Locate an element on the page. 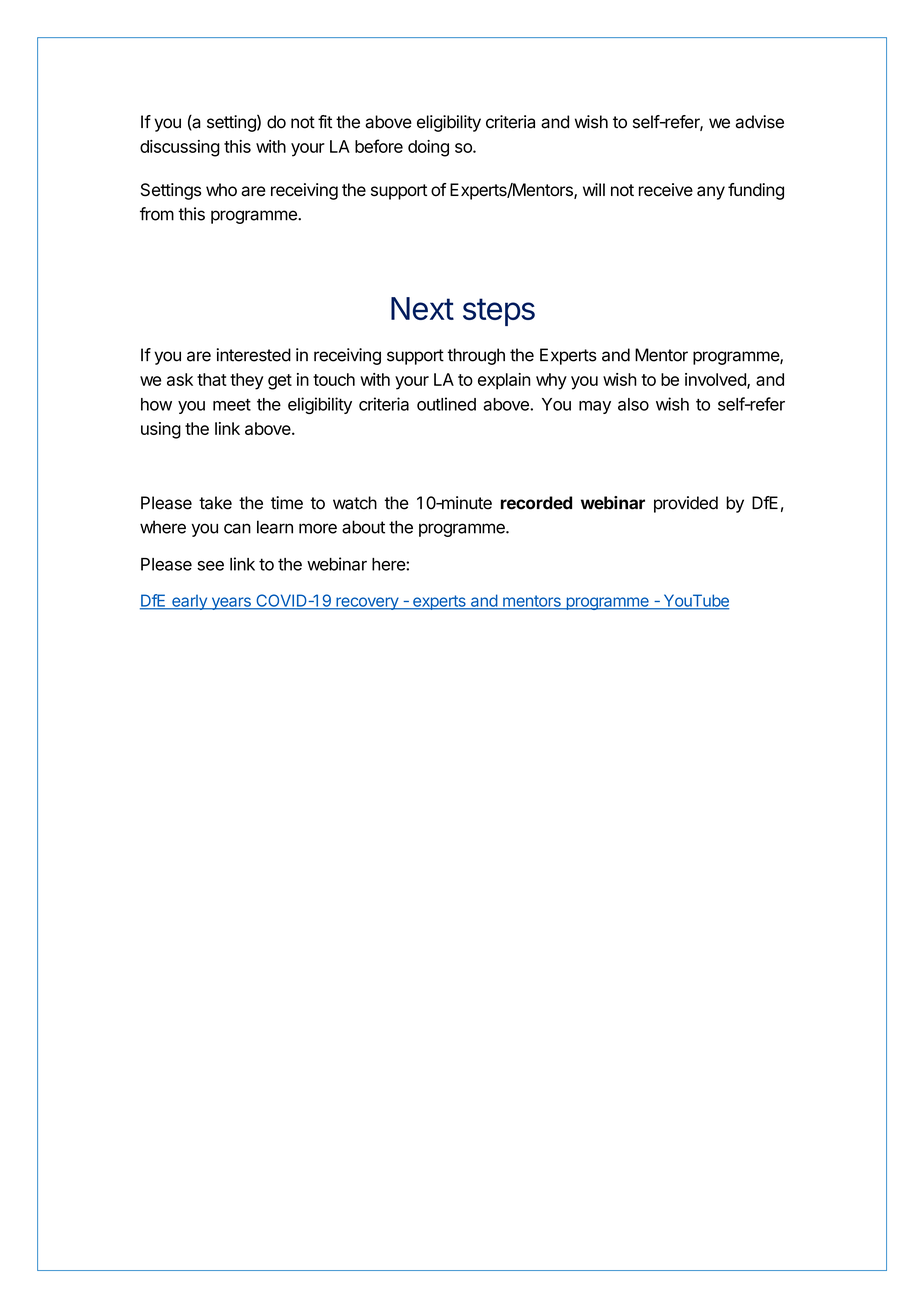 The width and height of the image is (924, 1308). advise is located at coordinates (760, 122).
